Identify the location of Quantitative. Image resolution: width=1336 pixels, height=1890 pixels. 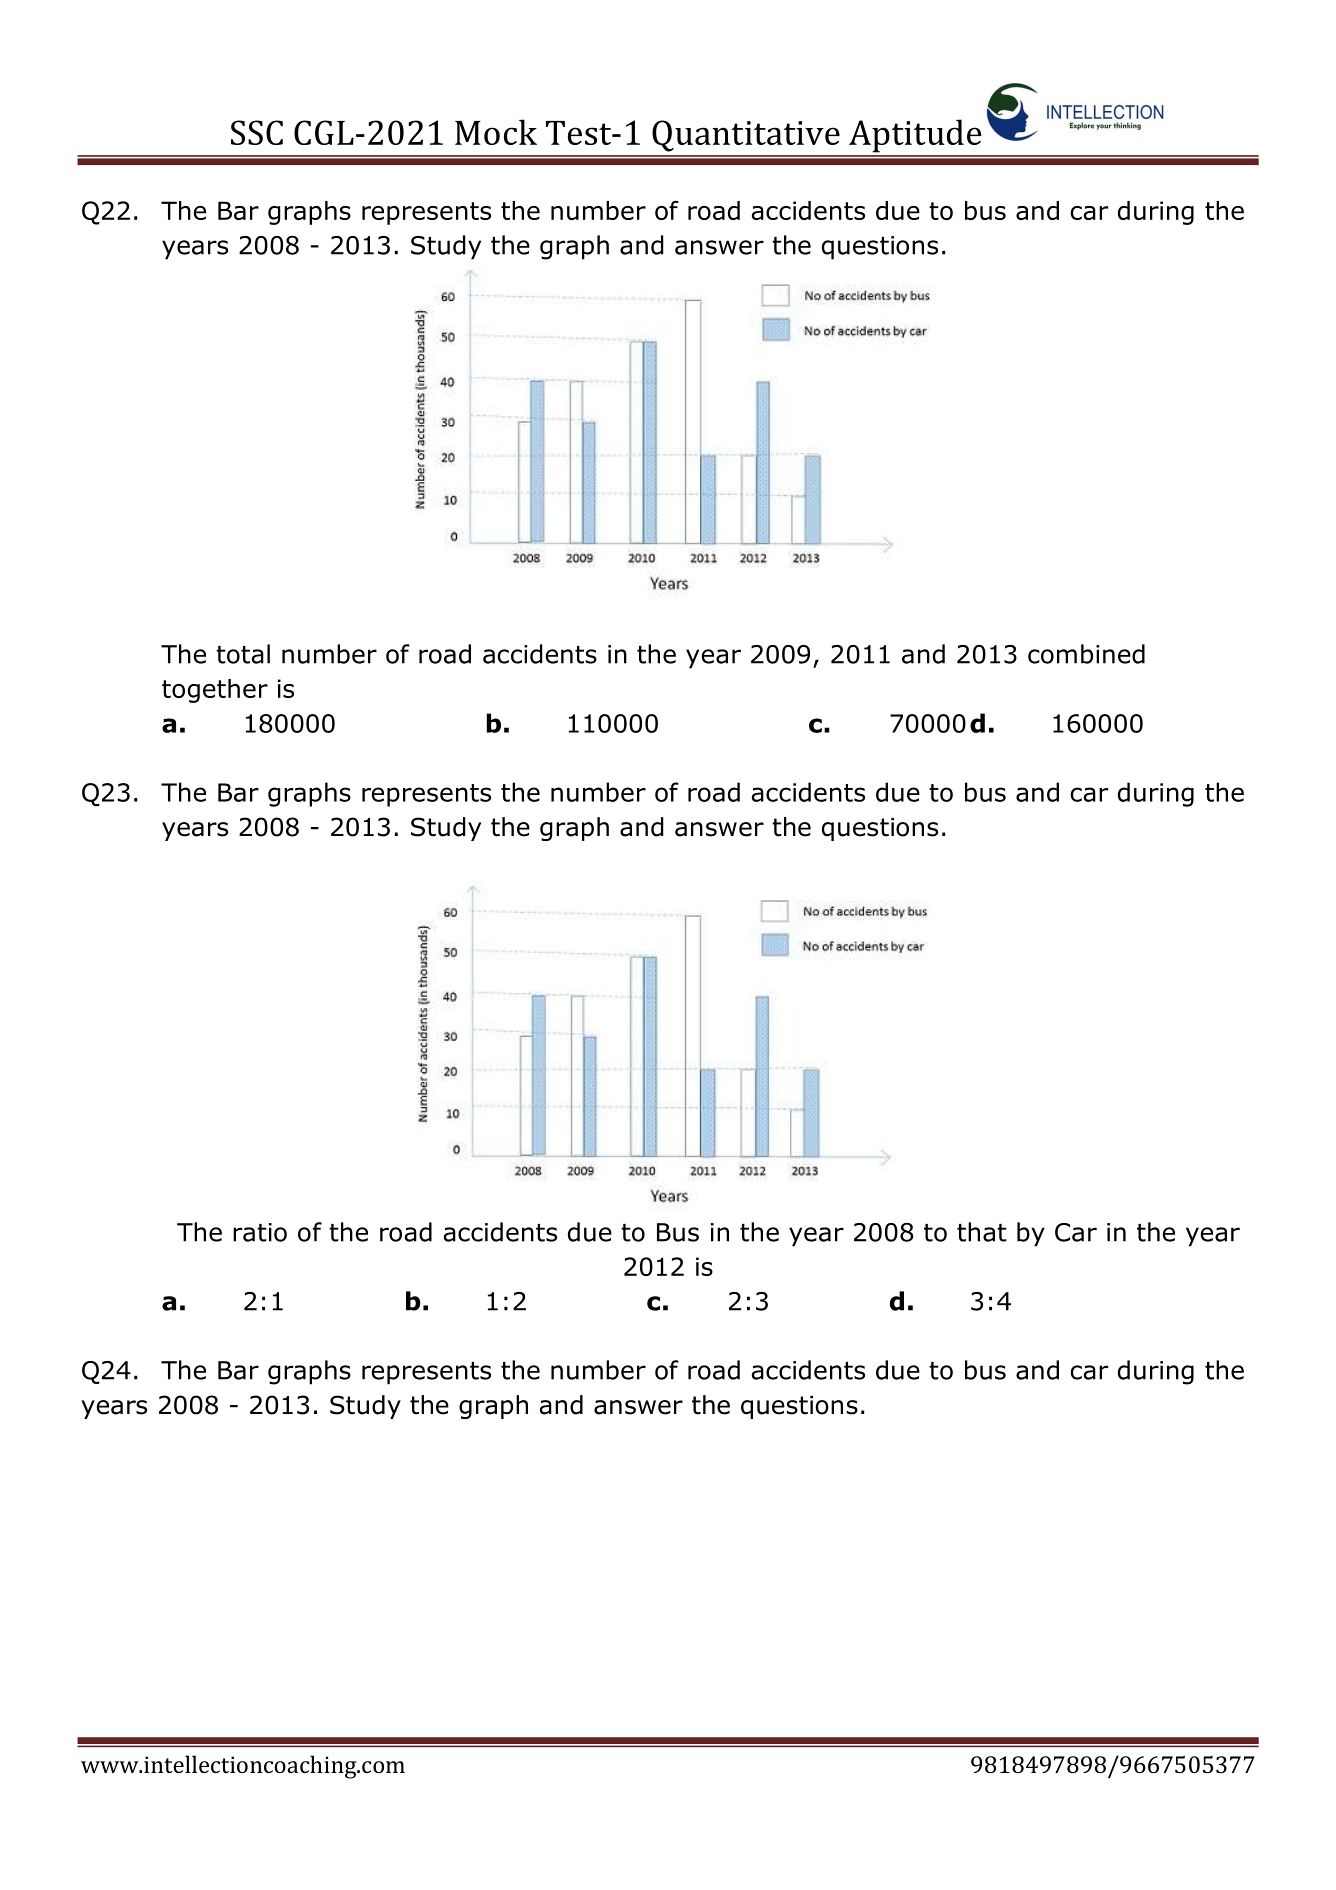
(746, 136).
